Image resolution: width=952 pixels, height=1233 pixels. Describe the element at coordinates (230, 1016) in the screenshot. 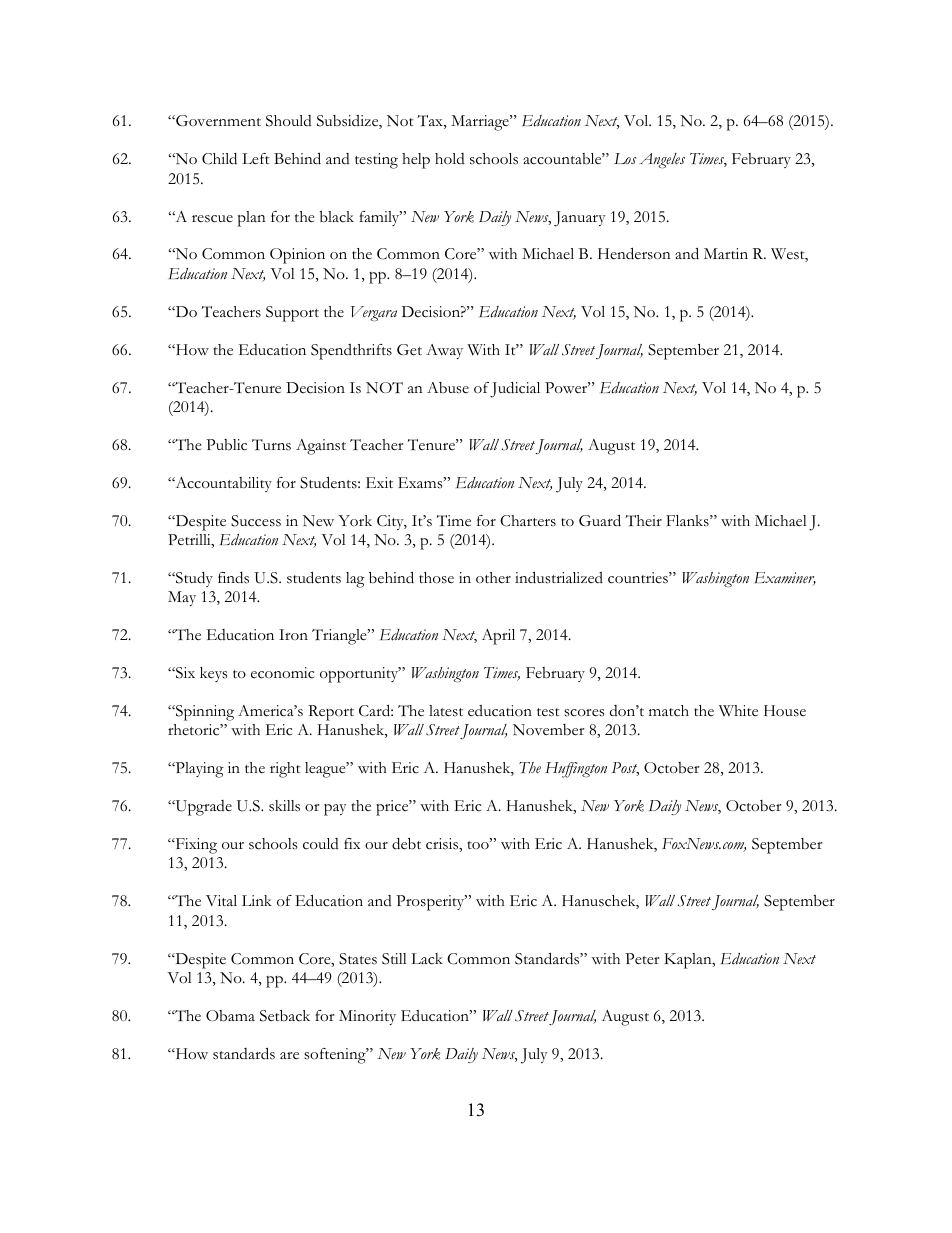

I see `Obama` at that location.
